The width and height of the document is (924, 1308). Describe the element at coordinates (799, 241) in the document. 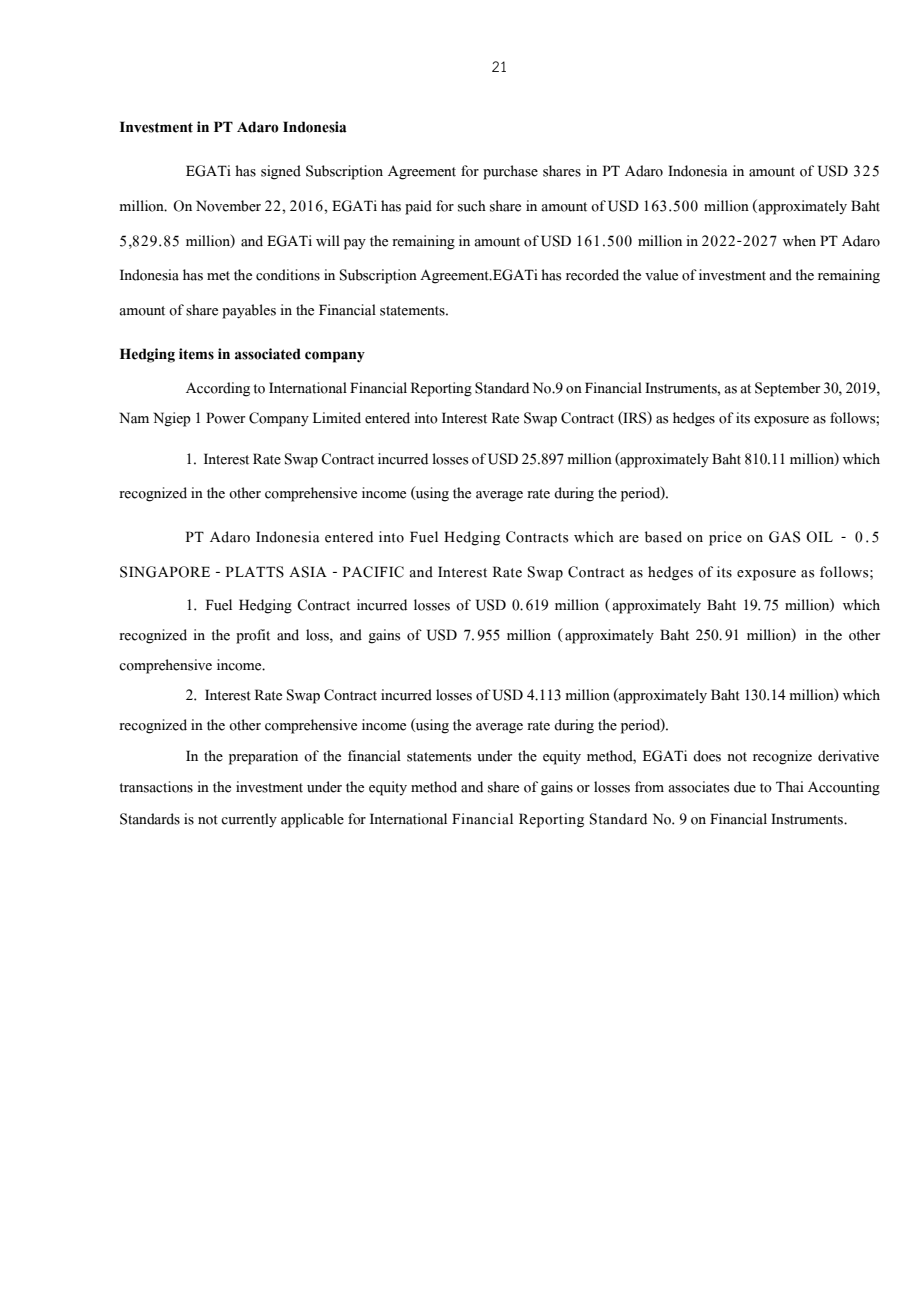

I see `when` at that location.
